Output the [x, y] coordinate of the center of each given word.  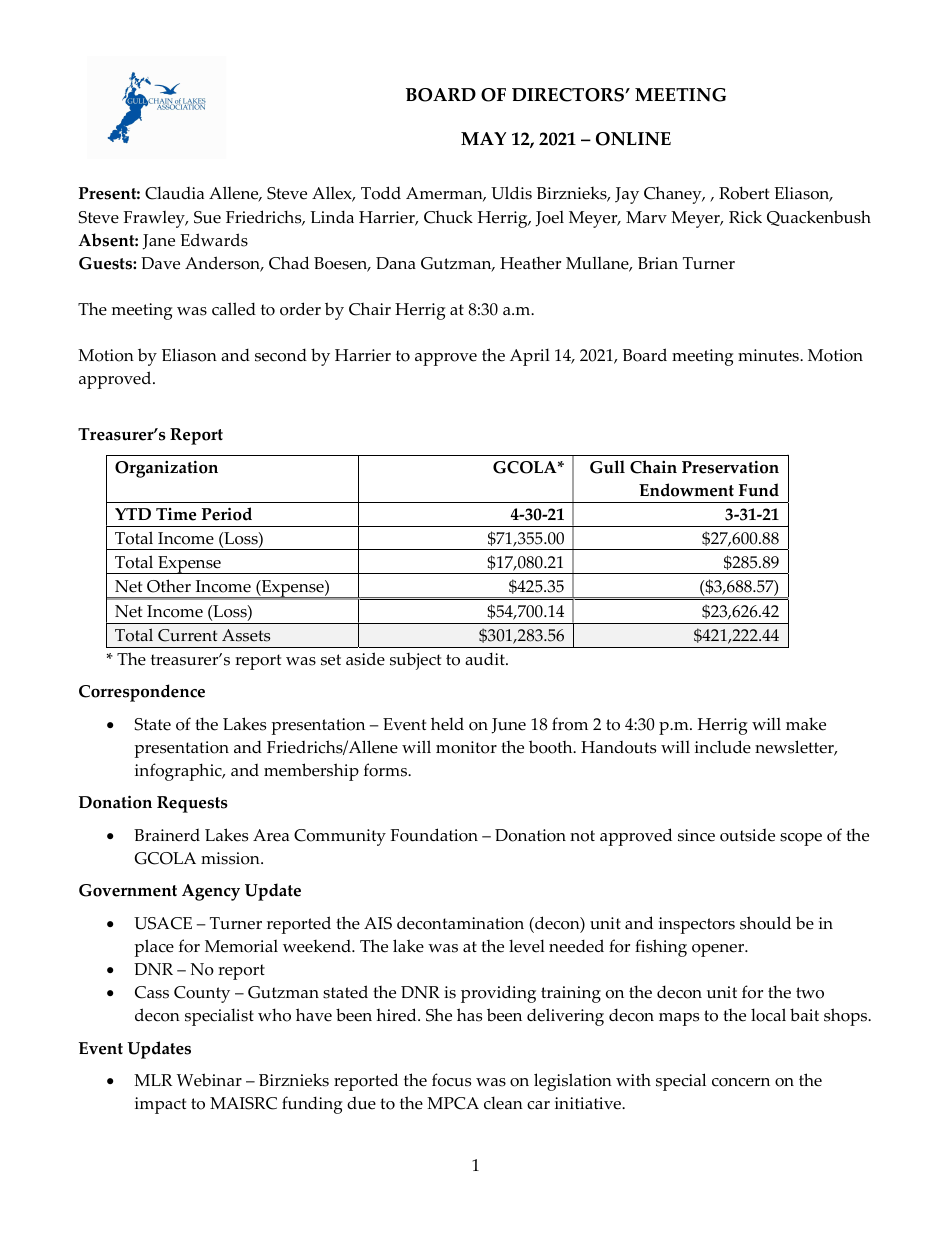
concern [741, 1082]
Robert [744, 193]
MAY [483, 138]
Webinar [209, 1080]
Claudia [174, 193]
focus [451, 1080]
